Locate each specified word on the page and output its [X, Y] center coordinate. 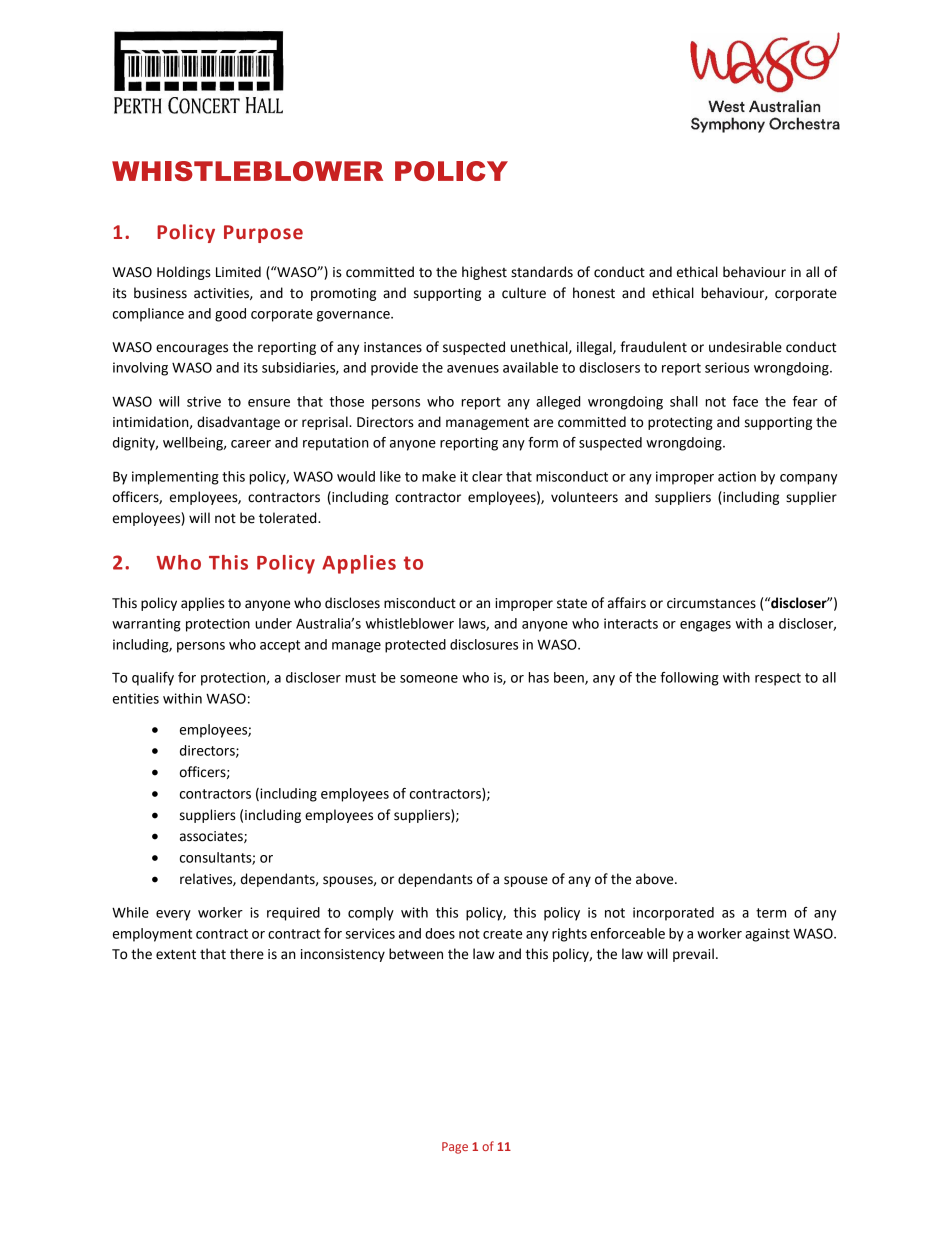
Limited [238, 272]
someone [429, 679]
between [416, 954]
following [689, 679]
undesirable [745, 347]
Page [455, 1148]
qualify [153, 679]
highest [484, 273]
